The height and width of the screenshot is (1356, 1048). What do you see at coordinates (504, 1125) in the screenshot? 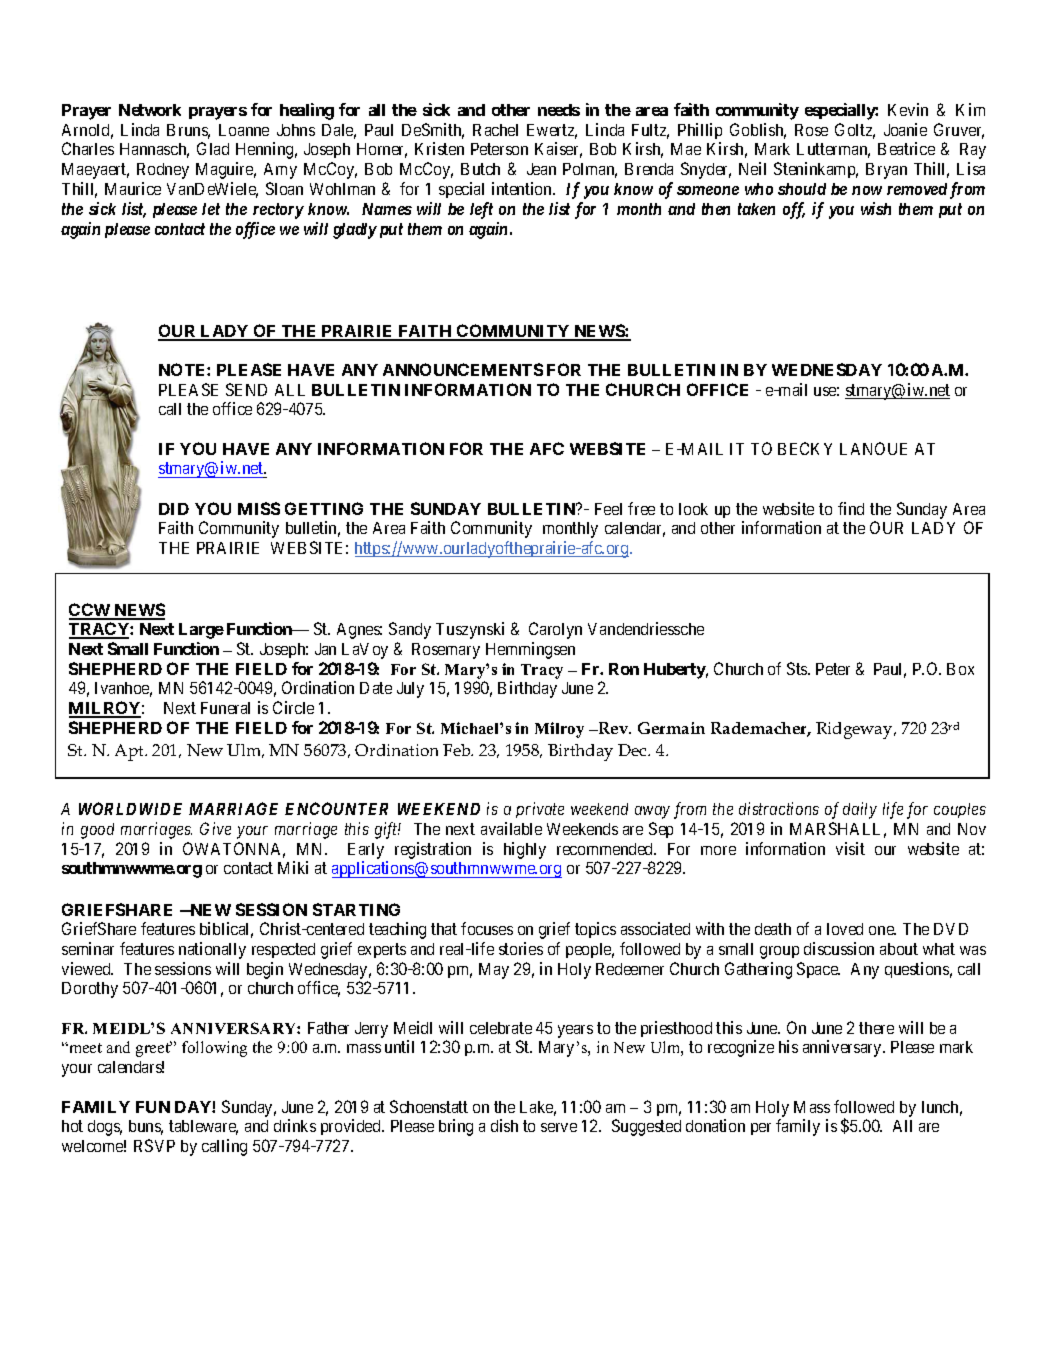
I see `dish` at bounding box center [504, 1125].
